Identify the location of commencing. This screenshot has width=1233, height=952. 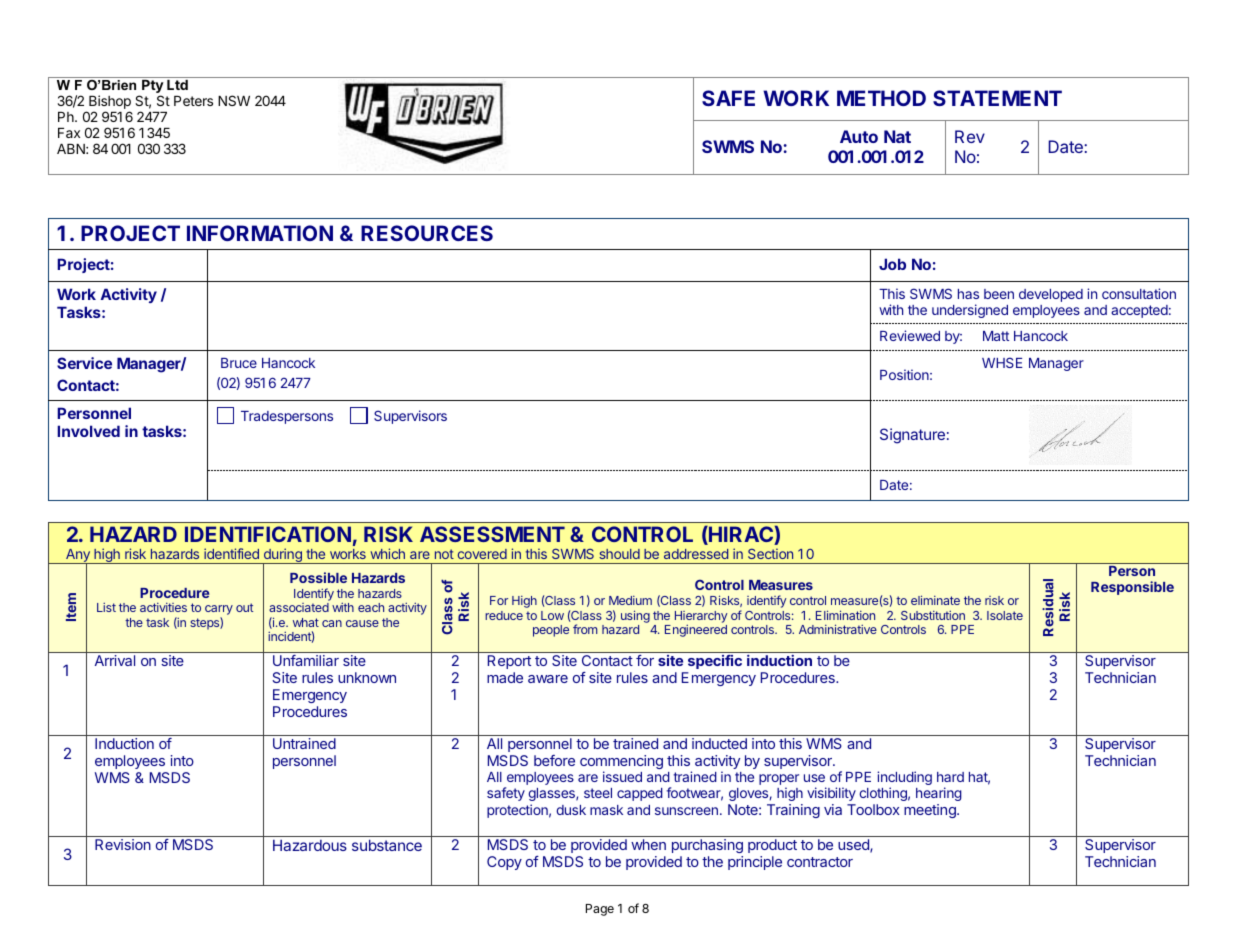
(621, 763).
